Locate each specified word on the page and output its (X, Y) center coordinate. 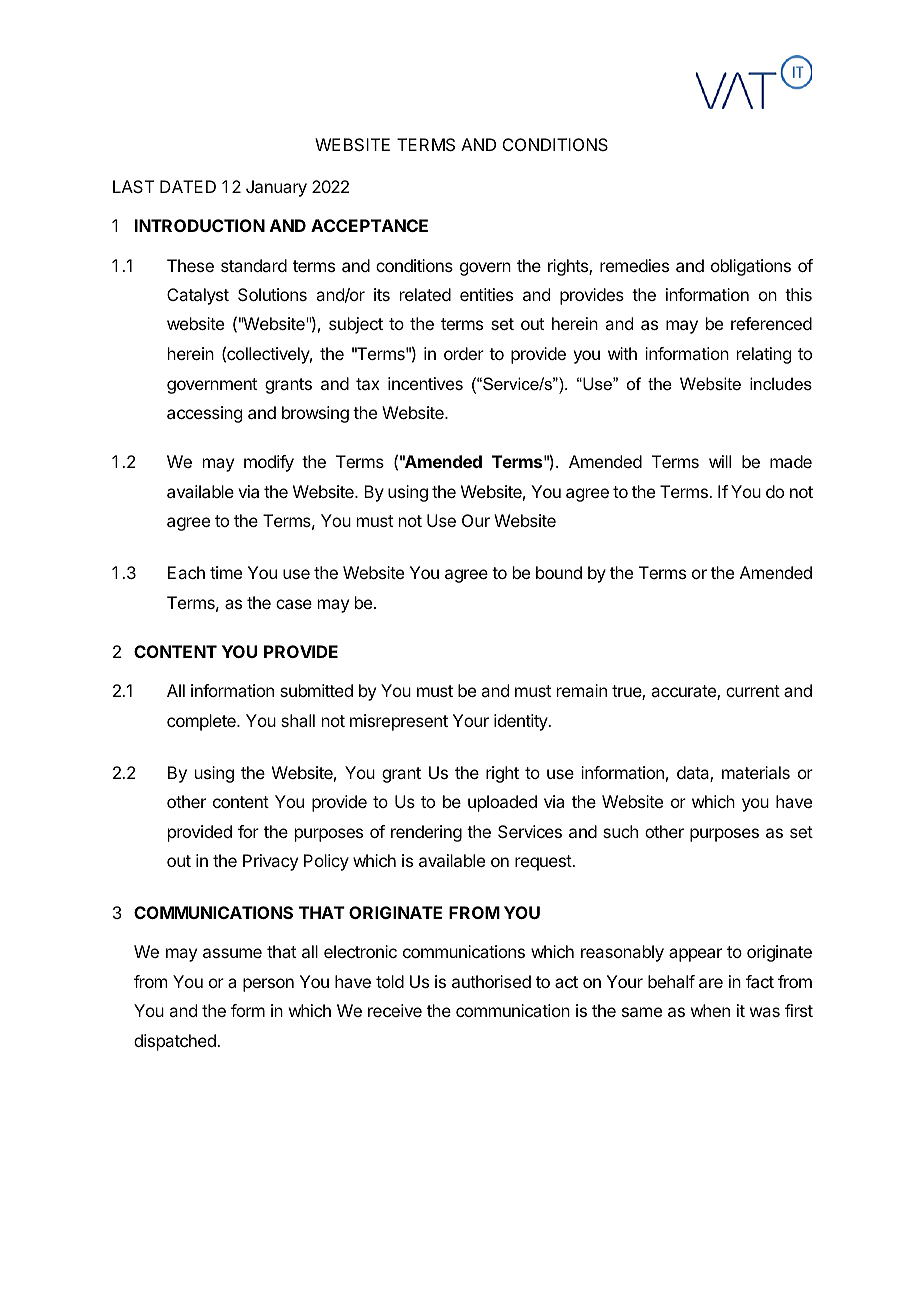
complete (202, 722)
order (464, 353)
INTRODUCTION (200, 225)
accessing (204, 414)
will (720, 461)
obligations (751, 267)
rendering (426, 833)
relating (764, 355)
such (620, 831)
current (753, 691)
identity (522, 722)
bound (559, 572)
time (226, 572)
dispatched (176, 1042)
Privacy (270, 862)
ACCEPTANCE (369, 225)
